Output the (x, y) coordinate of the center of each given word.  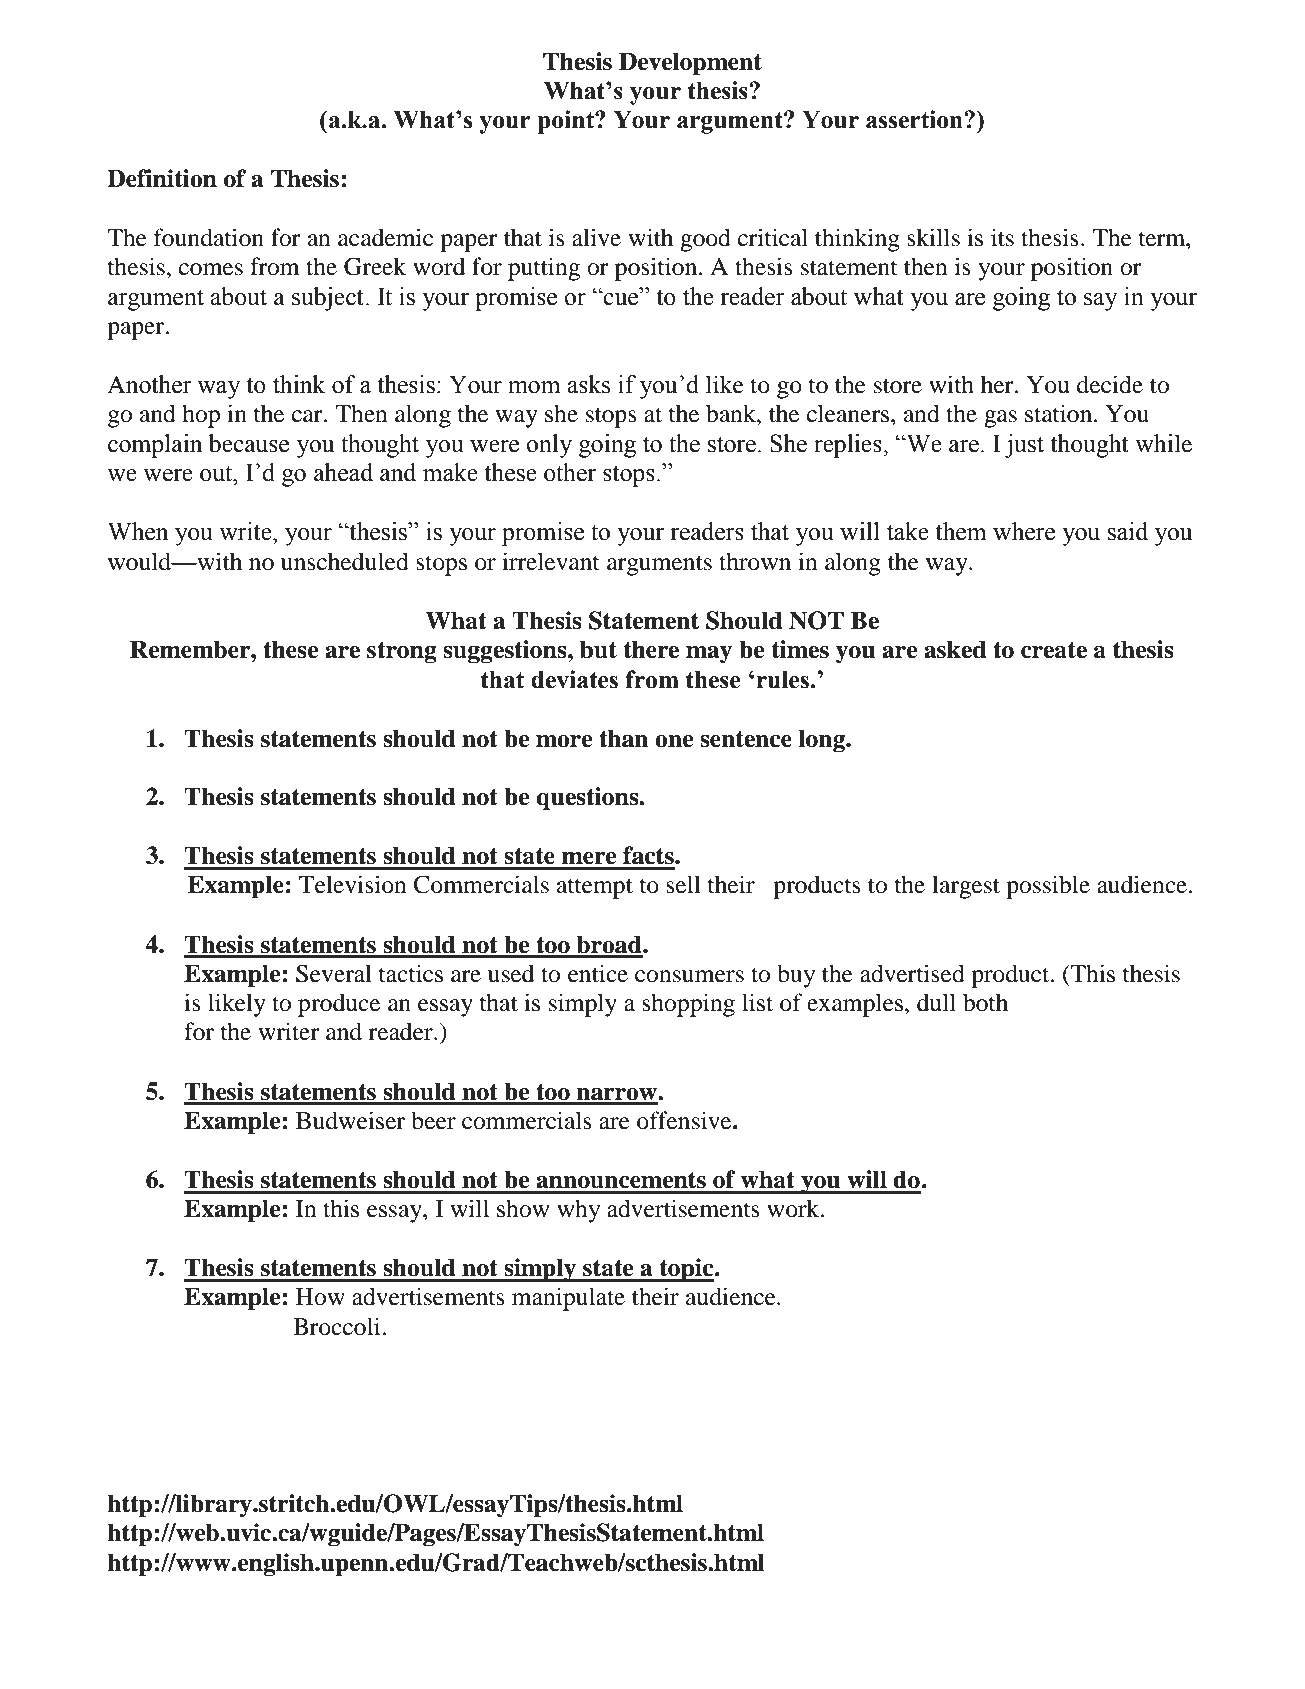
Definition (162, 178)
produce (339, 1005)
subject (329, 299)
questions (588, 799)
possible (1048, 887)
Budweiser (350, 1120)
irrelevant (551, 561)
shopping (688, 1005)
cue (621, 298)
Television (353, 884)
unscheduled (345, 561)
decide (1110, 384)
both (985, 1002)
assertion (915, 119)
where (1024, 531)
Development (690, 64)
